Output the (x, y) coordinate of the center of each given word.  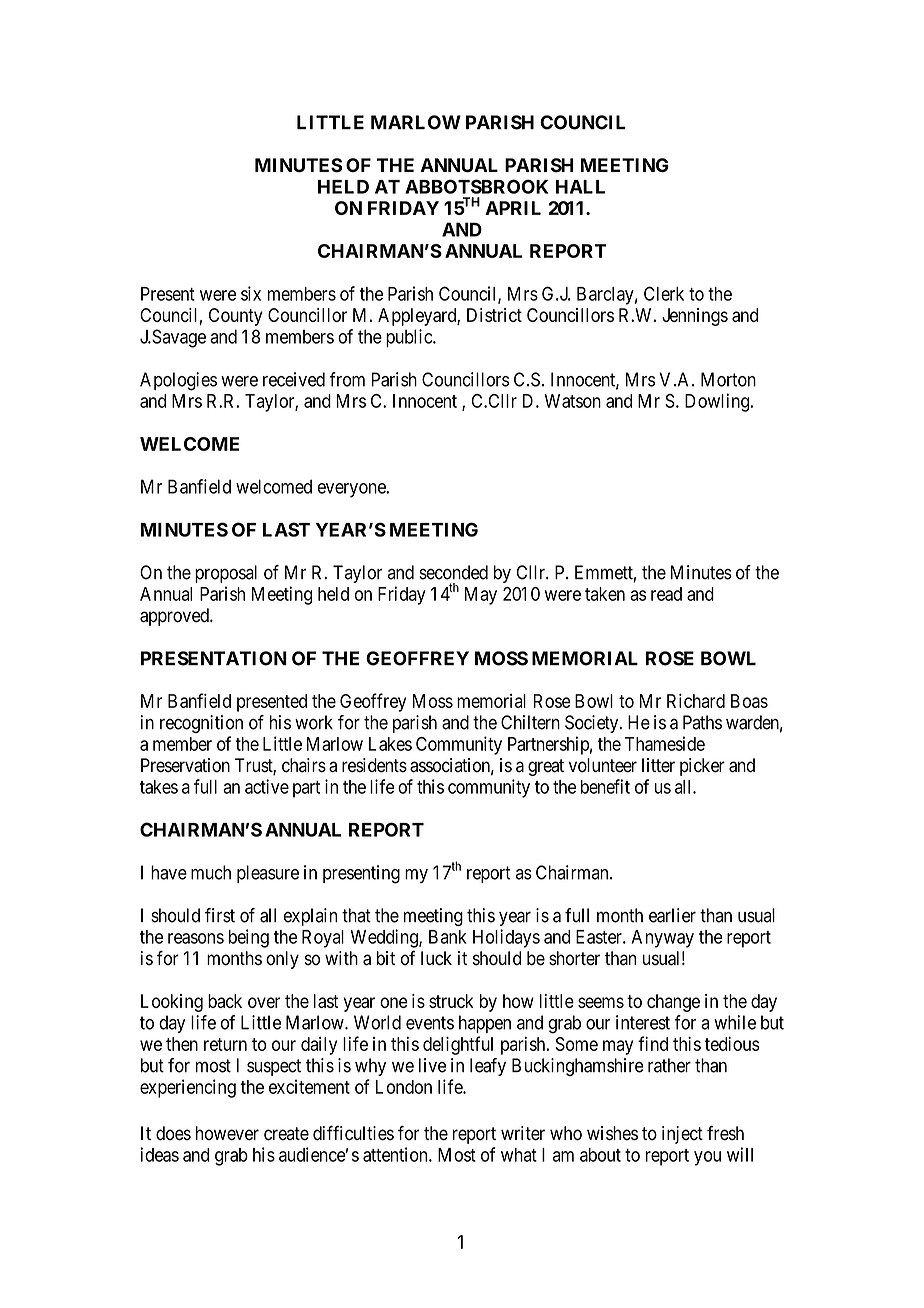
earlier (672, 915)
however (227, 1133)
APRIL (513, 208)
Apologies (178, 381)
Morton (728, 379)
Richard (696, 700)
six (251, 293)
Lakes (390, 744)
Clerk (664, 293)
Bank (448, 937)
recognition (201, 724)
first (220, 915)
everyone (352, 490)
